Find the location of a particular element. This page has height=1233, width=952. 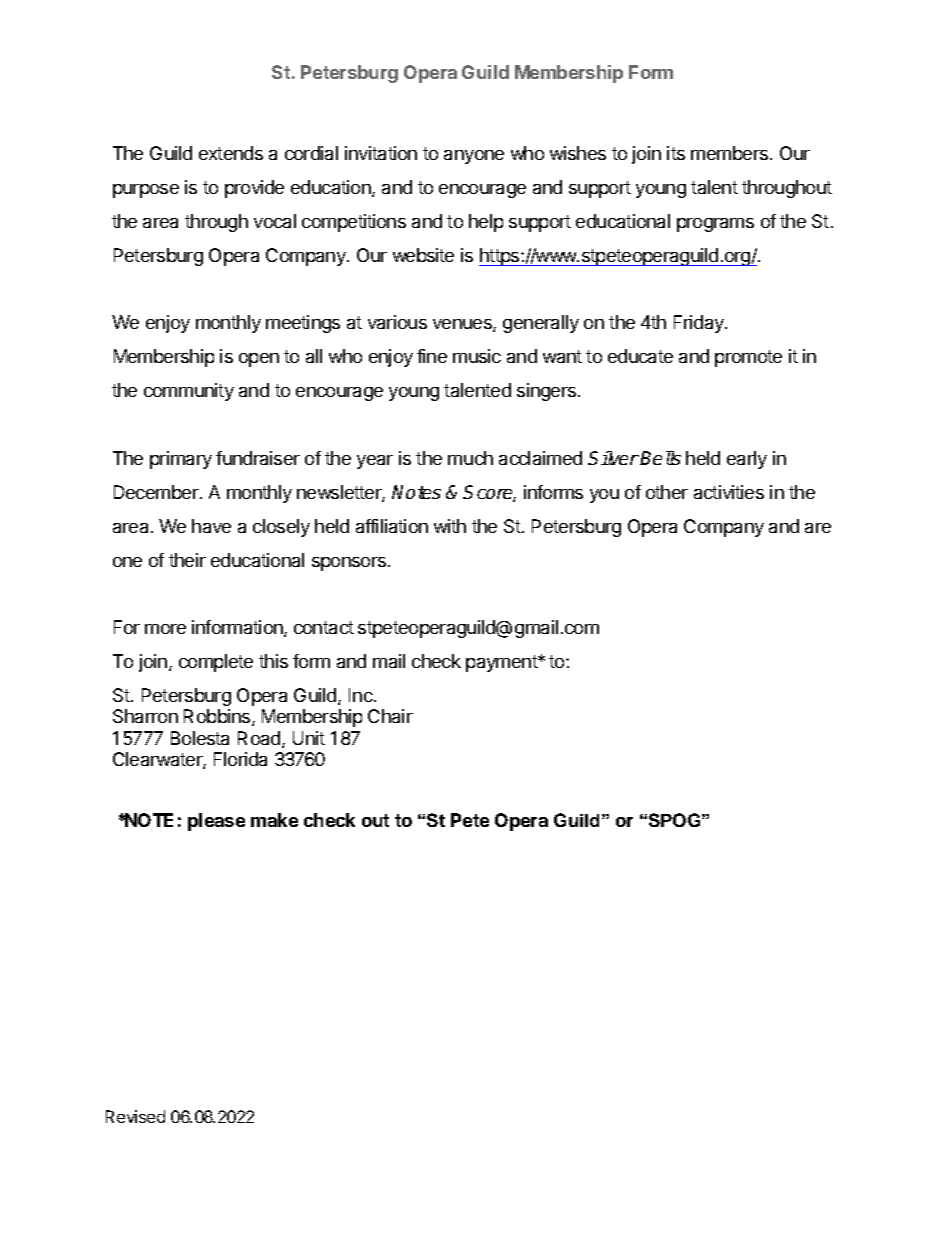

Revised is located at coordinates (135, 1116).
